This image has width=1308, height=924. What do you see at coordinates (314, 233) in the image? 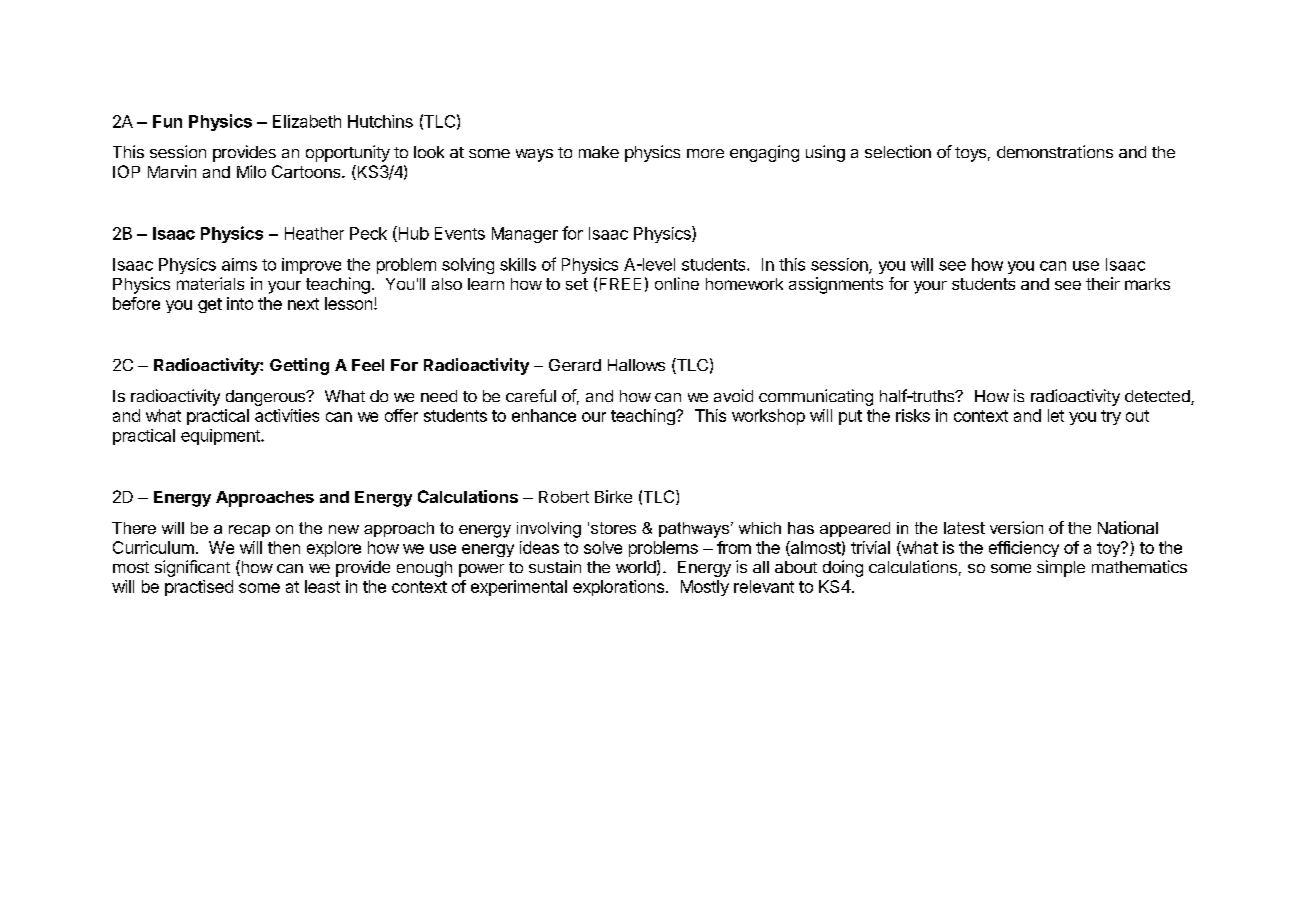
I see `Heather` at bounding box center [314, 233].
